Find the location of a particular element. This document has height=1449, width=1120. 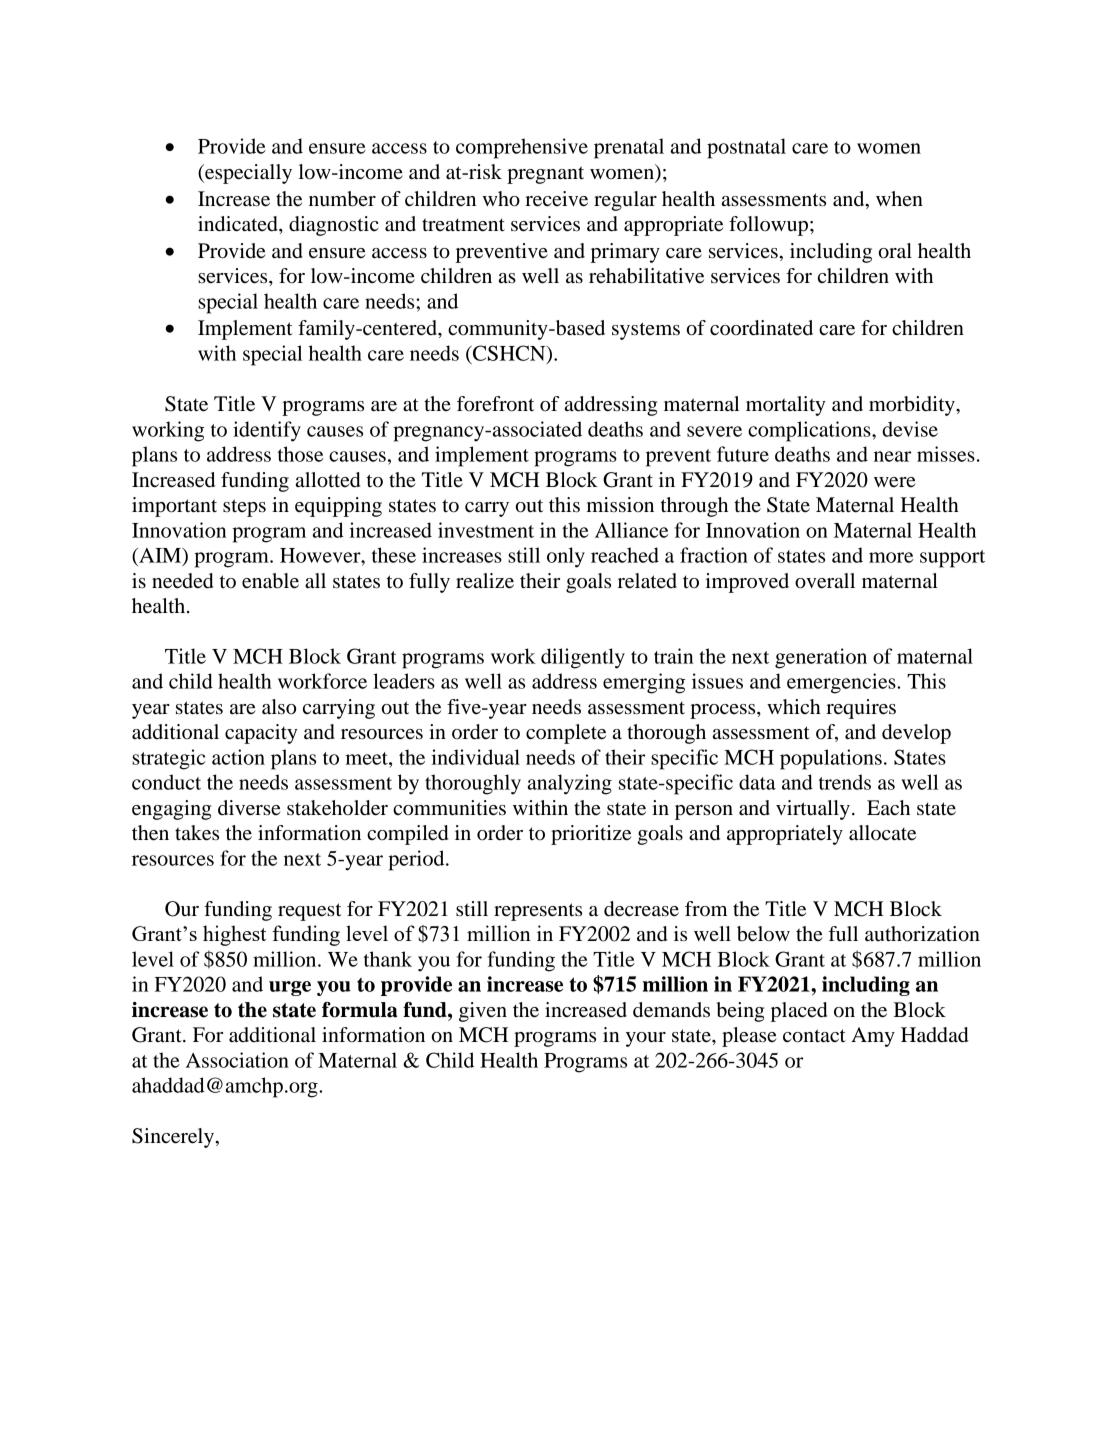

forefront is located at coordinates (495, 404).
